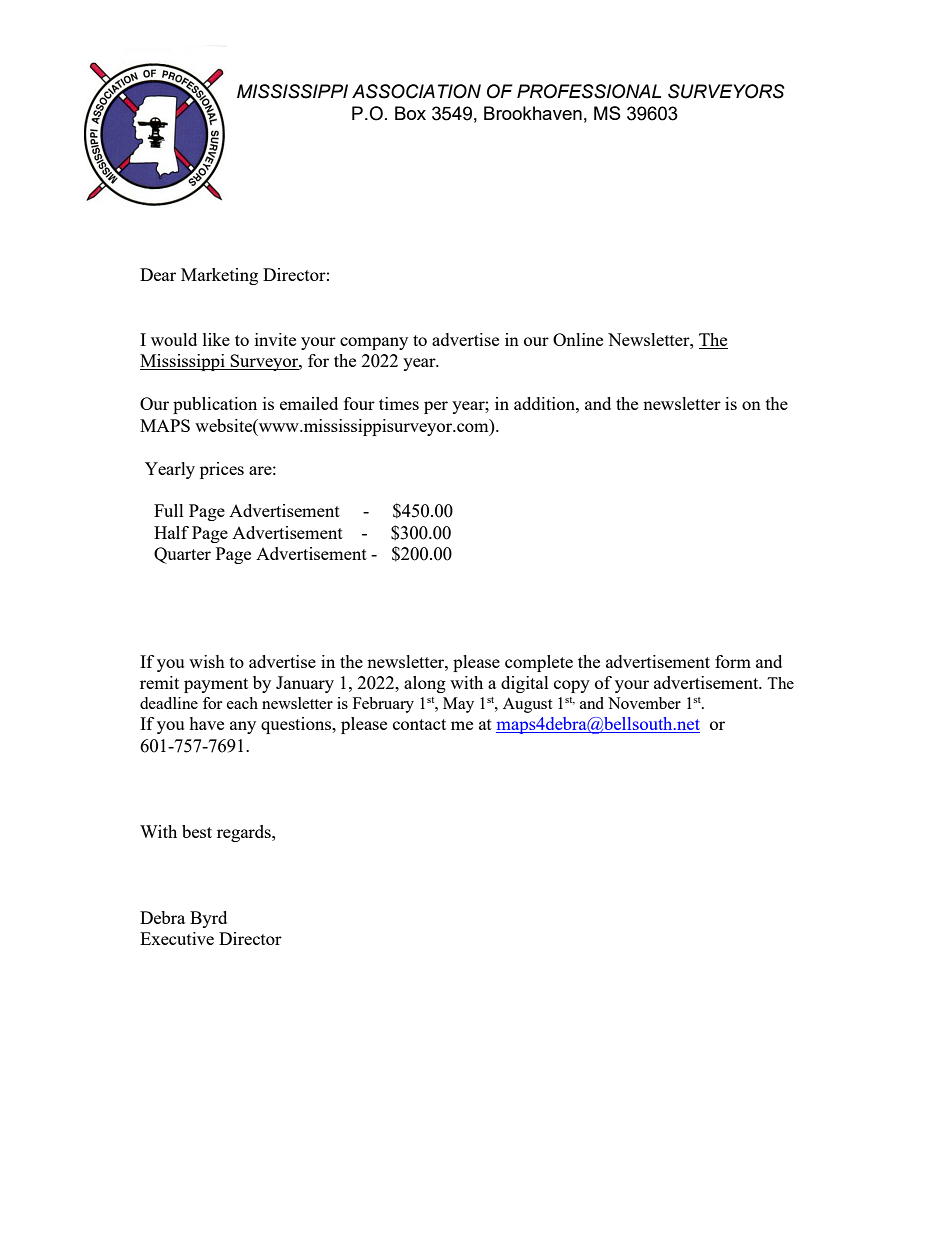 The width and height of the image is (952, 1233). I want to click on PROFESSIONAL, so click(589, 91).
